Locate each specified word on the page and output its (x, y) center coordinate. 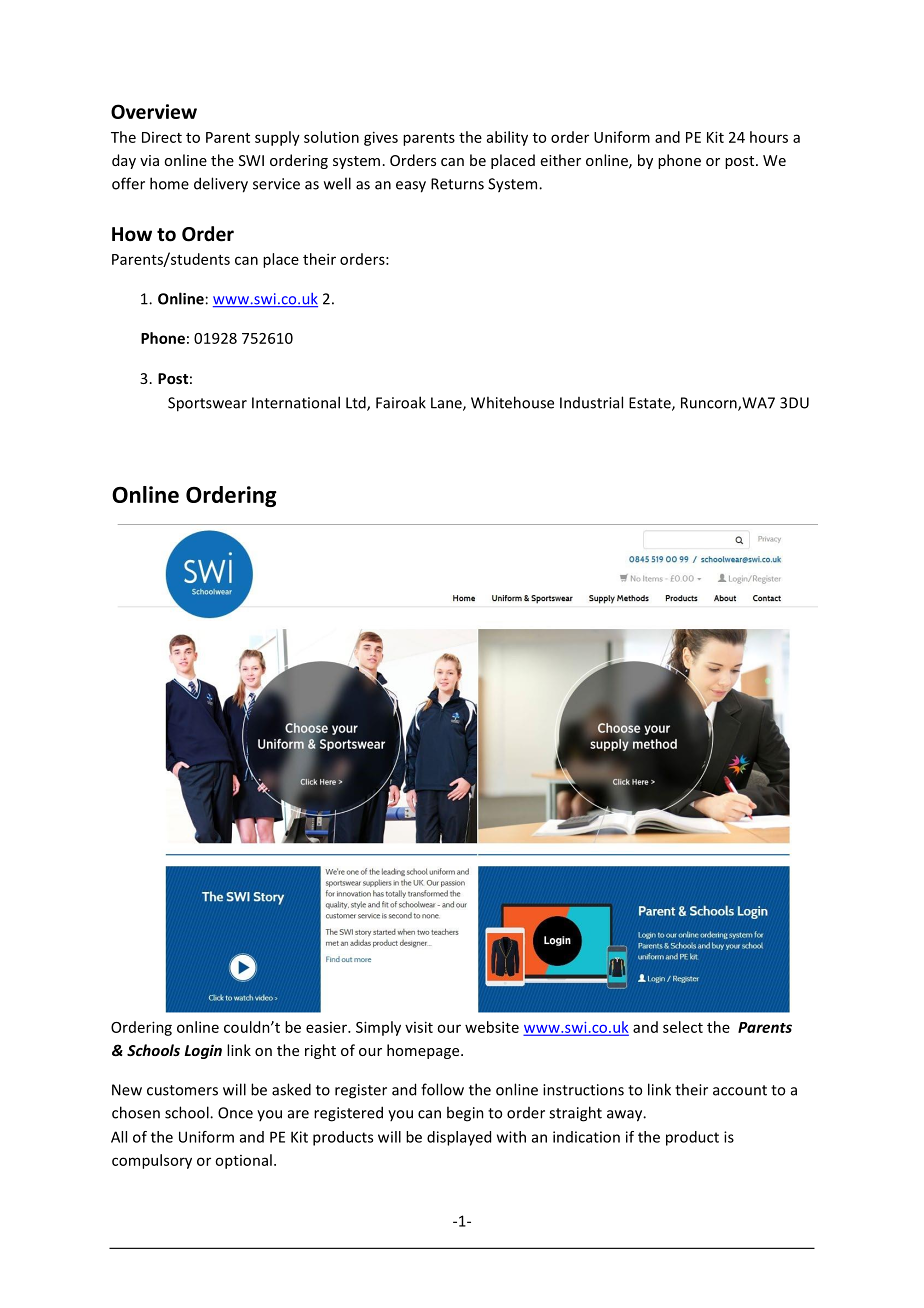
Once (235, 1113)
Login (203, 1051)
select (683, 1027)
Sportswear (207, 404)
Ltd (357, 403)
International (296, 402)
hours (769, 137)
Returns (457, 184)
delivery (221, 185)
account (740, 1090)
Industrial (591, 402)
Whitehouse (512, 402)
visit (419, 1027)
